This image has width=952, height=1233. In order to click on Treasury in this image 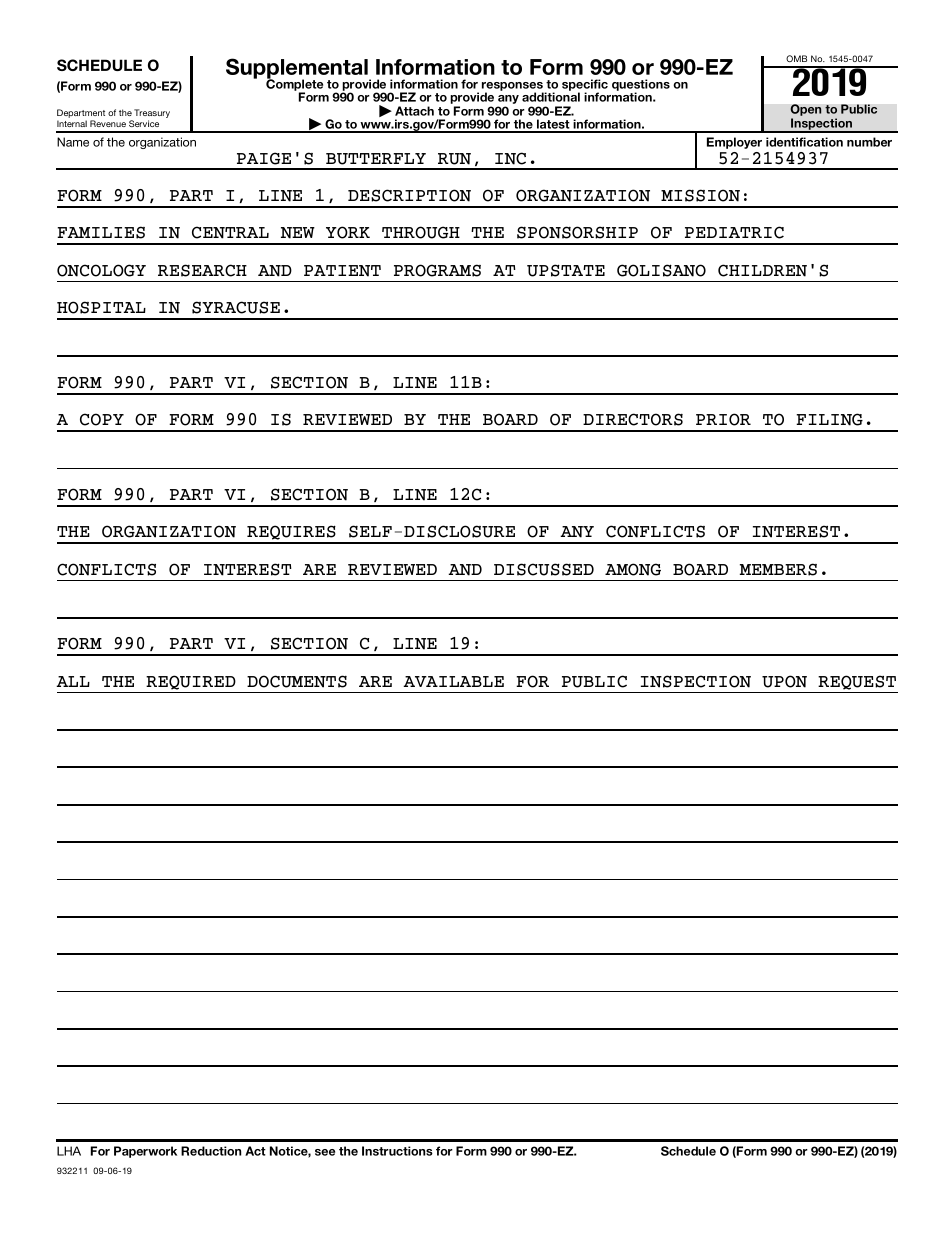, I will do `click(152, 115)`.
